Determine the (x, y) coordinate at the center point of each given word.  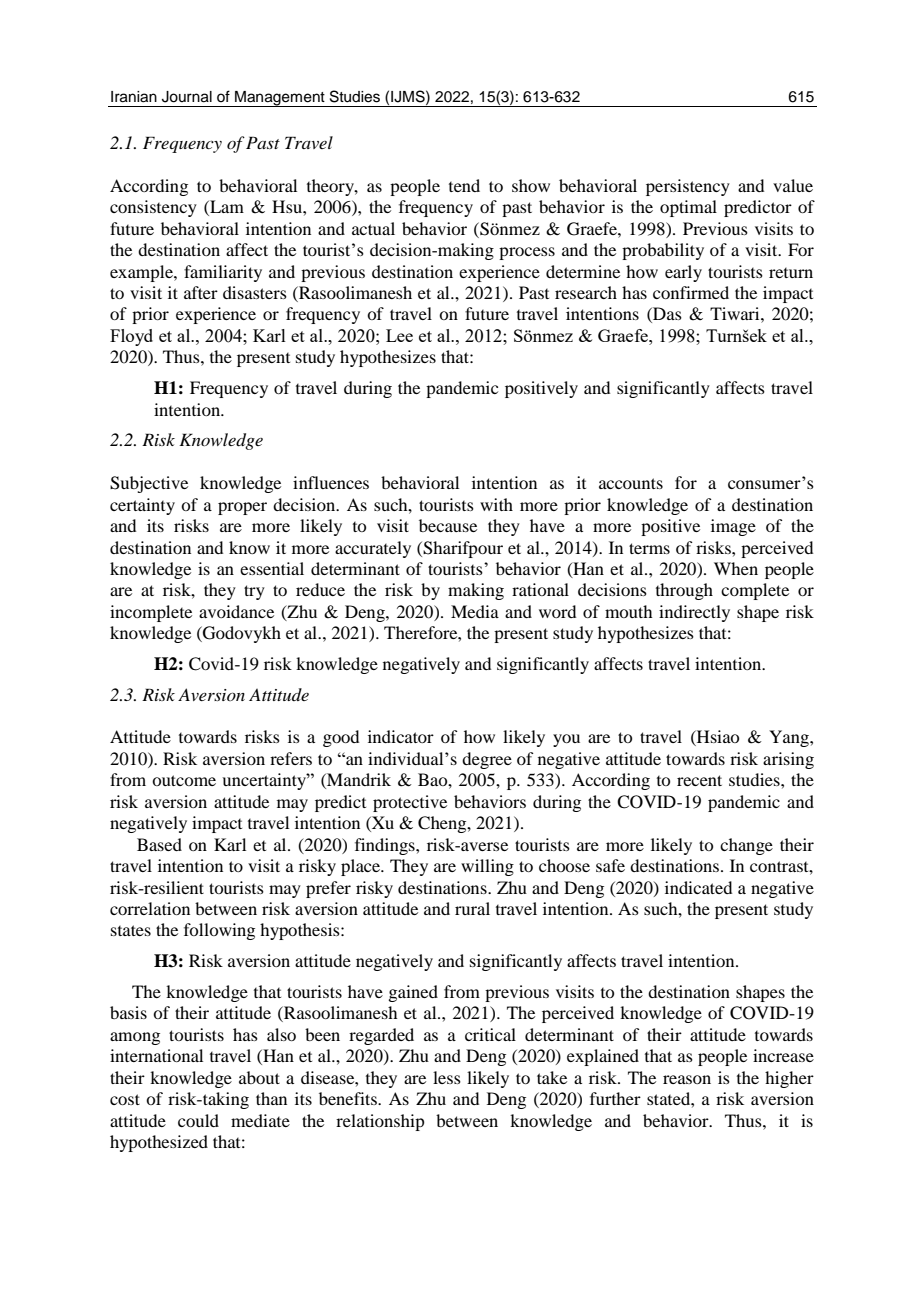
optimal (688, 208)
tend (464, 185)
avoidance (236, 611)
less (447, 1077)
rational (540, 589)
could (198, 1120)
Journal (187, 97)
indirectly (694, 613)
